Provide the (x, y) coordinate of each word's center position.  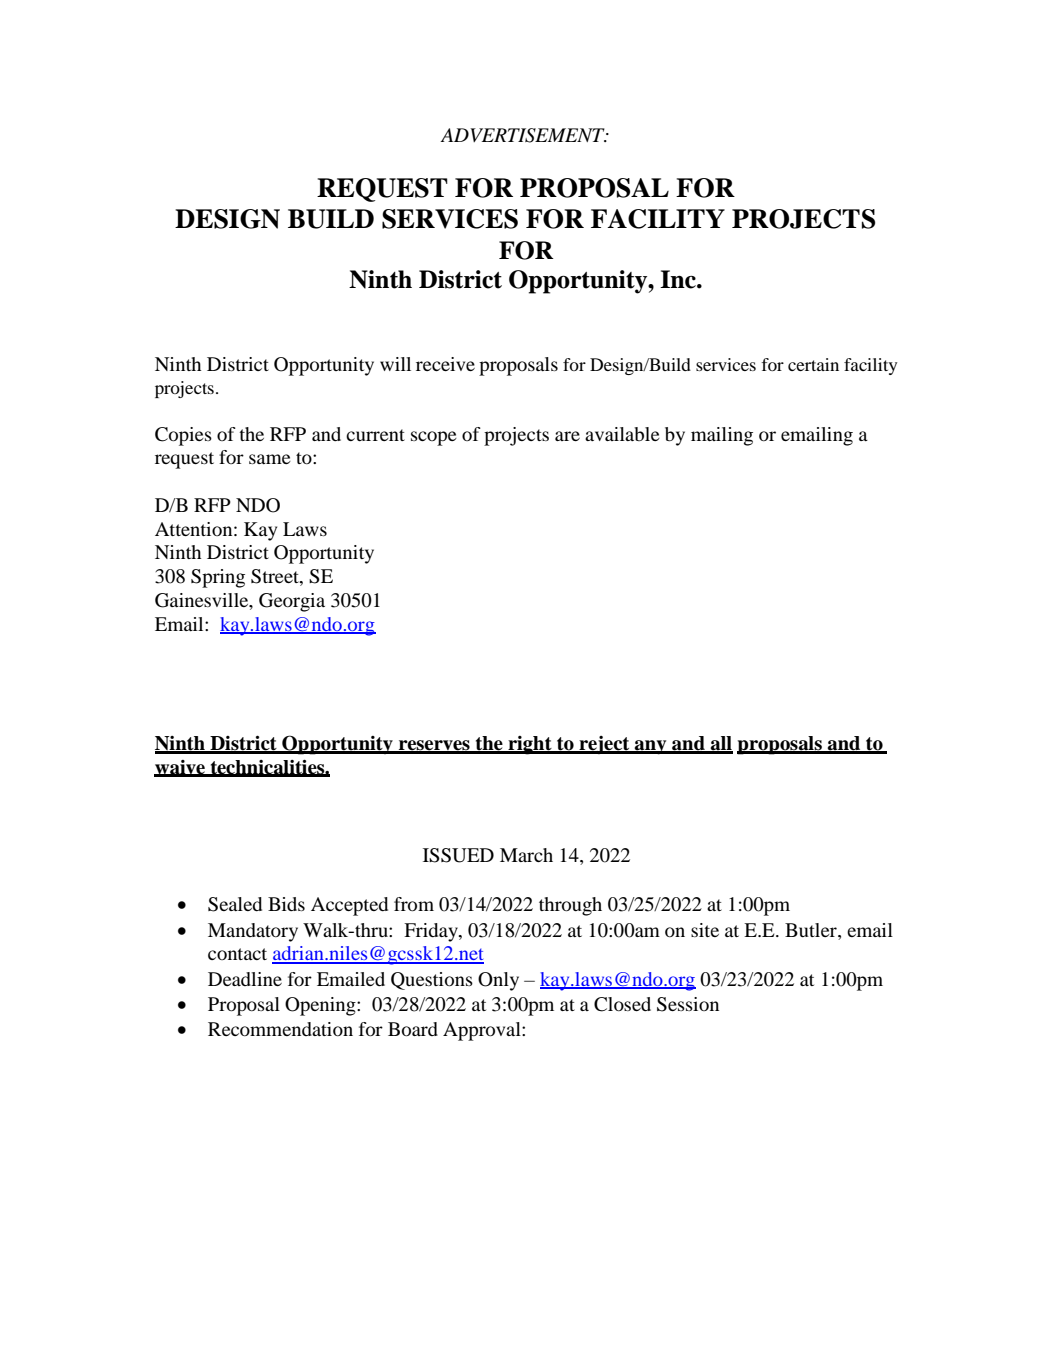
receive (445, 364)
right (530, 745)
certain (813, 364)
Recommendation (280, 1029)
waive (180, 768)
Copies (183, 436)
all (720, 744)
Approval (483, 1031)
